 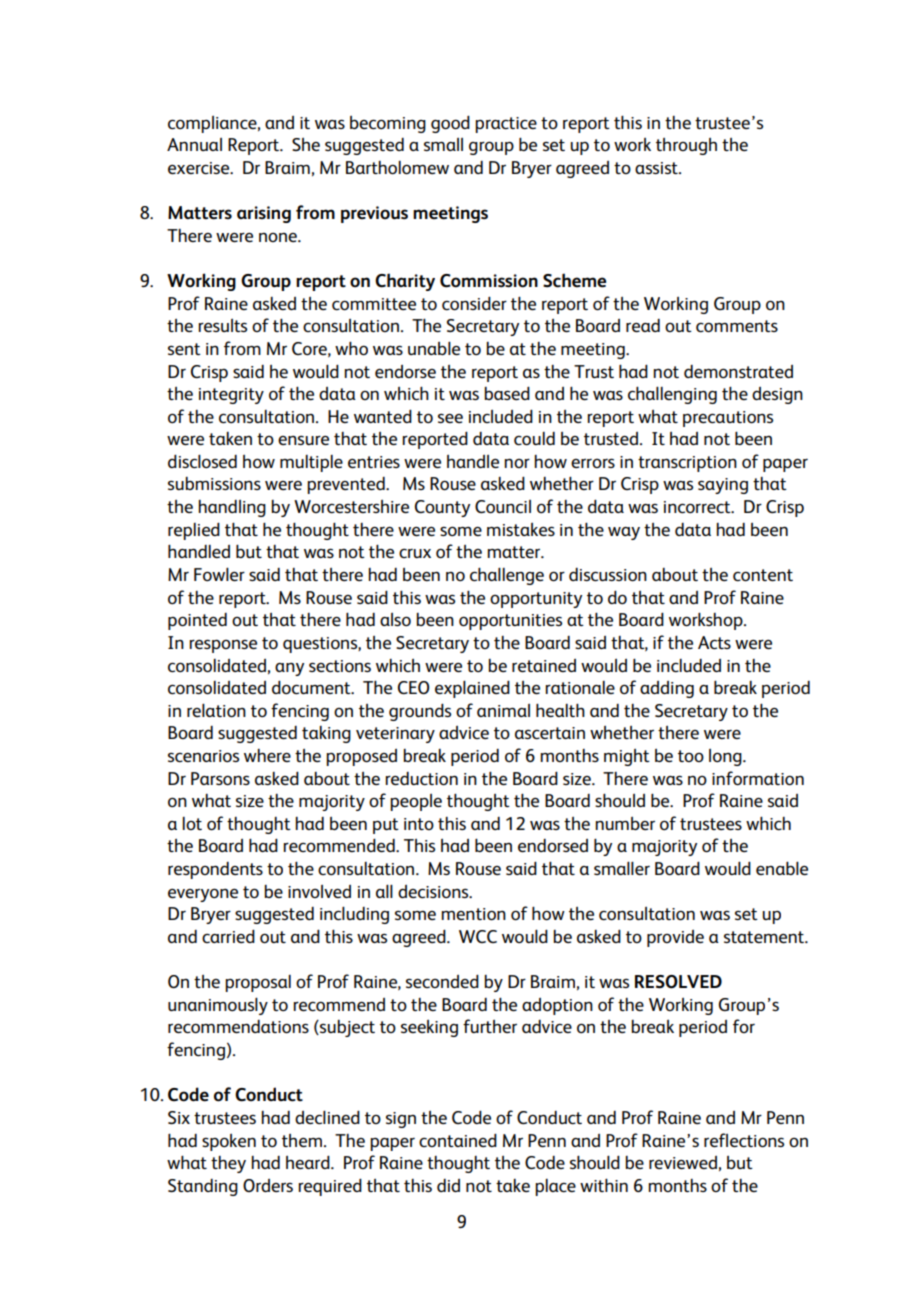 What do you see at coordinates (219, 574) in the screenshot?
I see `Fowler` at bounding box center [219, 574].
